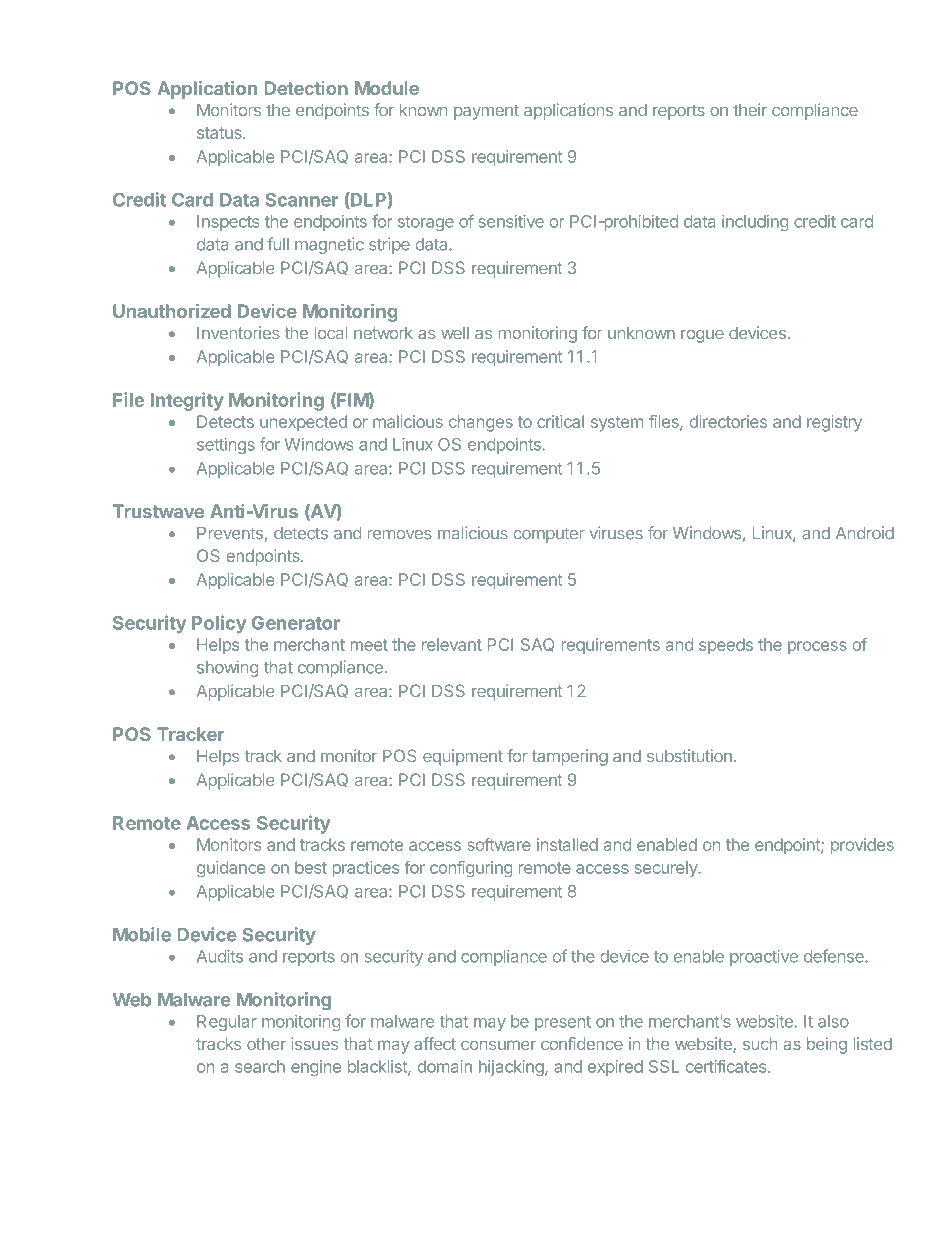 This document has width=952, height=1233. Describe the element at coordinates (486, 112) in the document. I see `payment` at that location.
